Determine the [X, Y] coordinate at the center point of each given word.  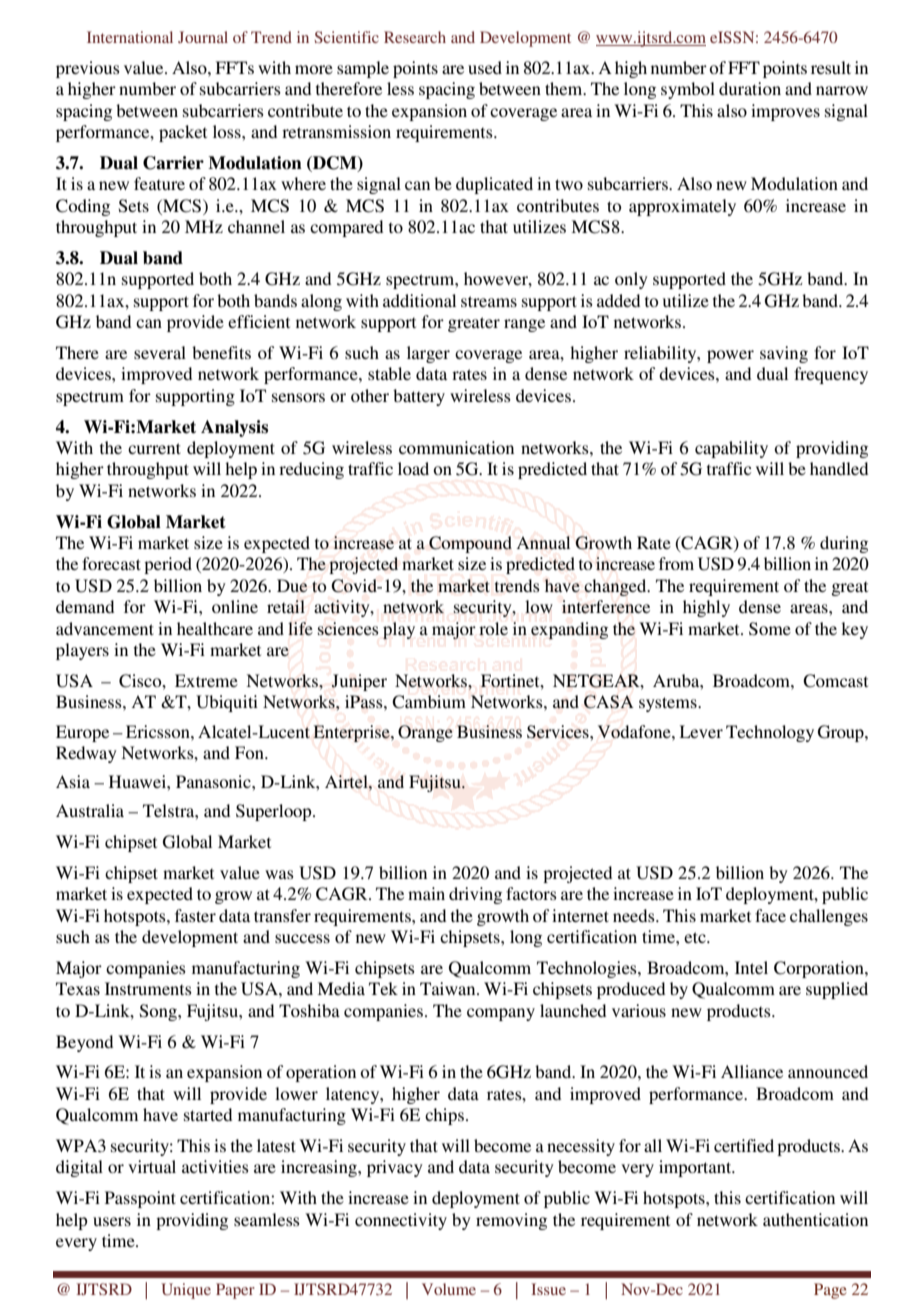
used [485, 67]
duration [750, 88]
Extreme [206, 680]
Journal [203, 37]
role [493, 628]
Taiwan [449, 988]
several [160, 352]
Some [770, 629]
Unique [186, 1291]
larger [428, 354]
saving [784, 354]
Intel [751, 967]
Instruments [148, 988]
